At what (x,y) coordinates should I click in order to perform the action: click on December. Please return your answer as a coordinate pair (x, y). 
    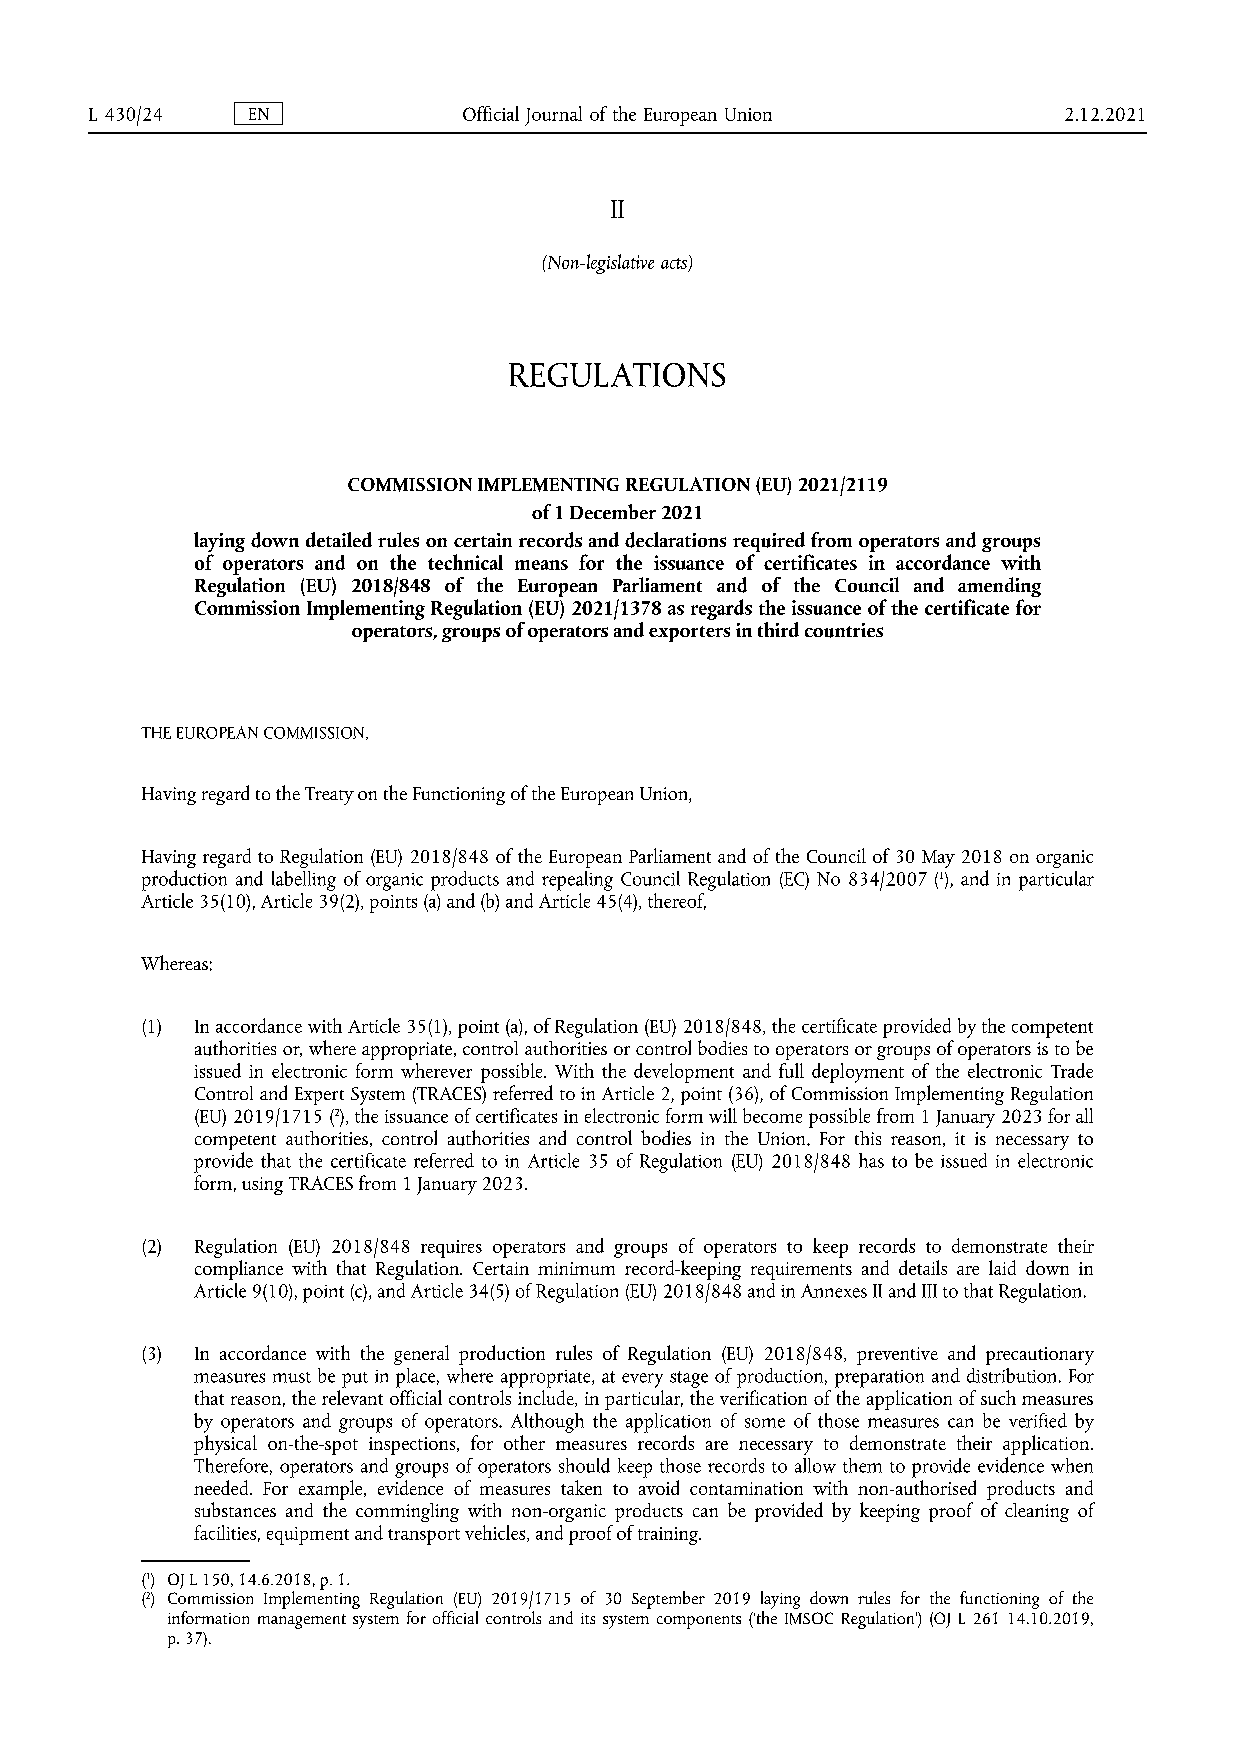
    Looking at the image, I should click on (613, 511).
